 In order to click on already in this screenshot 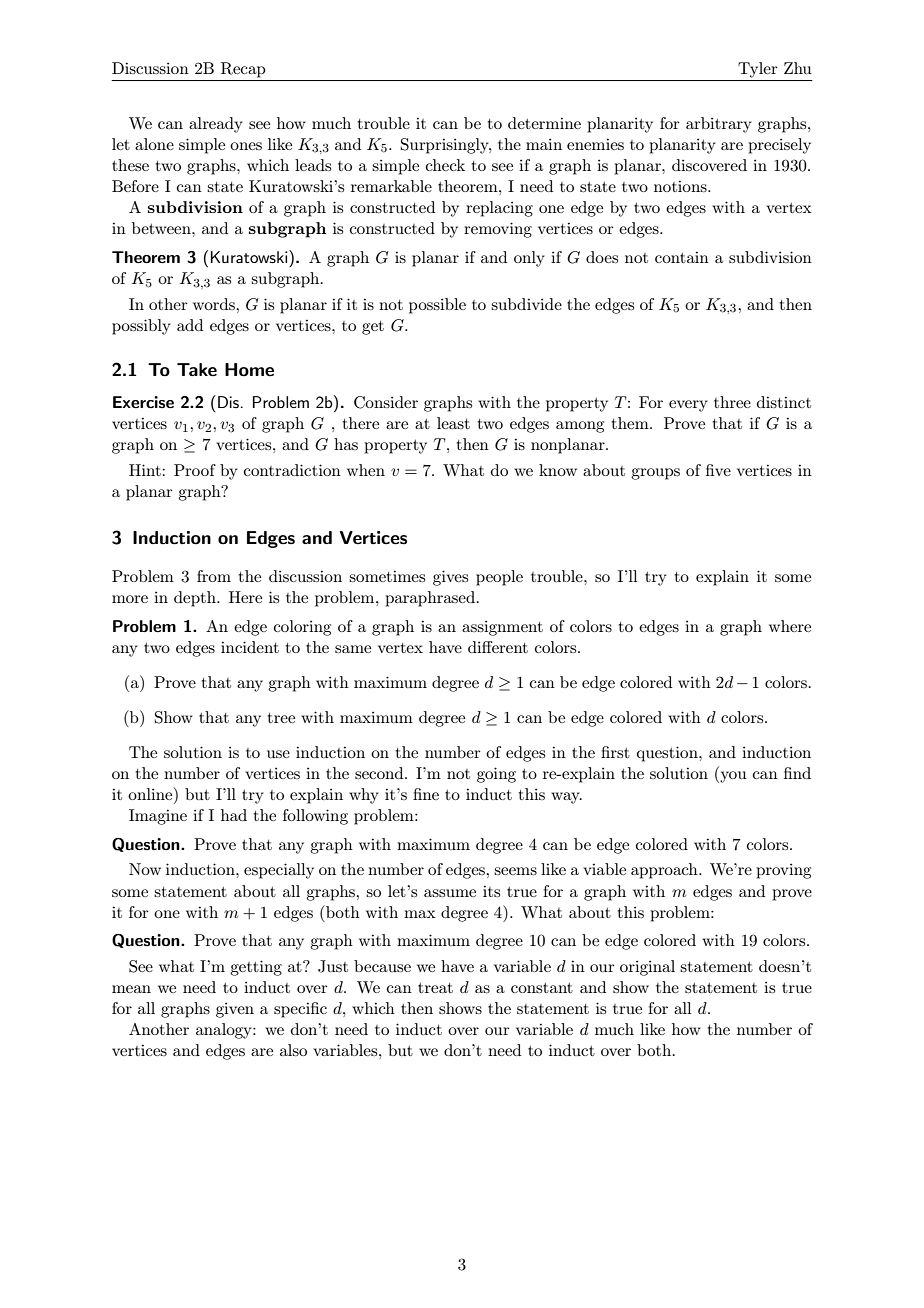, I will do `click(216, 125)`.
